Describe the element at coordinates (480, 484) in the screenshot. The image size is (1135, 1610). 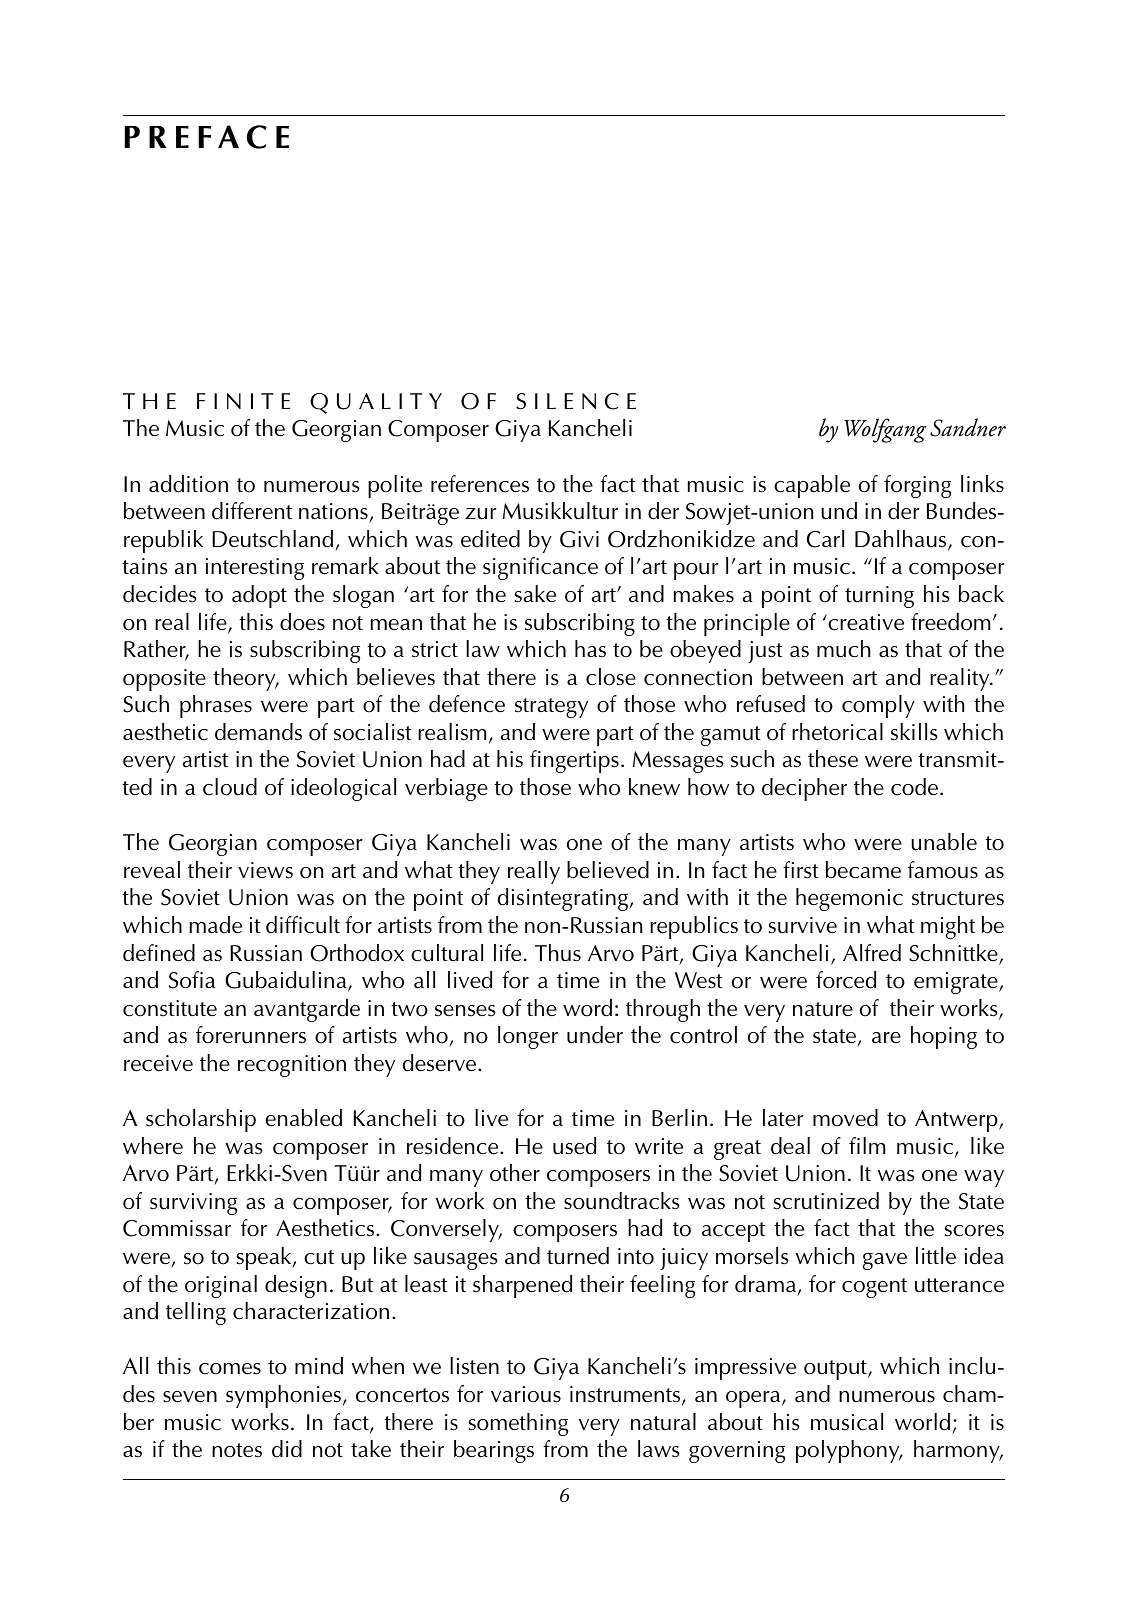
I see `references` at that location.
